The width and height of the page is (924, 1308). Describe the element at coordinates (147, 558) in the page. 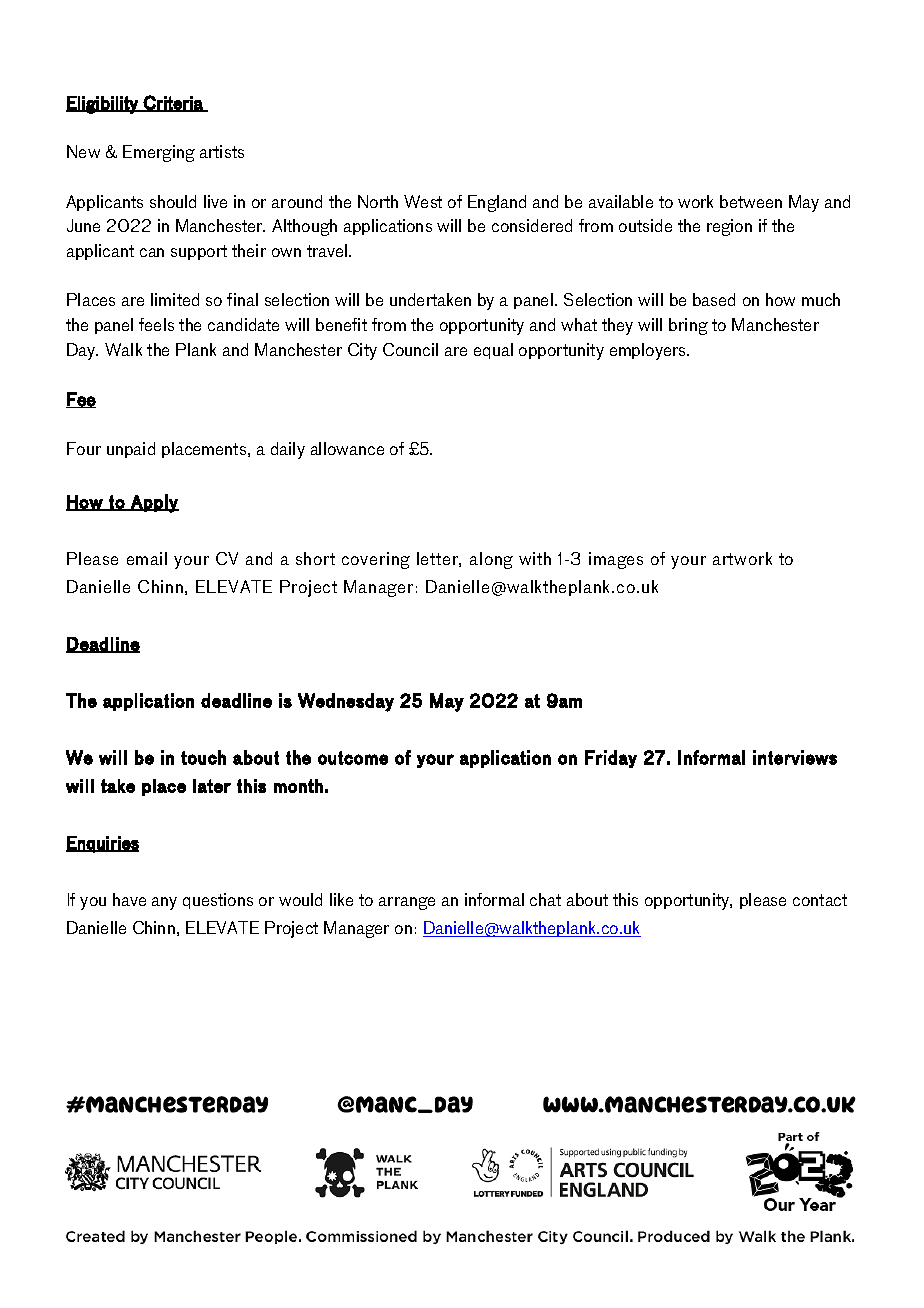

I see `email` at that location.
